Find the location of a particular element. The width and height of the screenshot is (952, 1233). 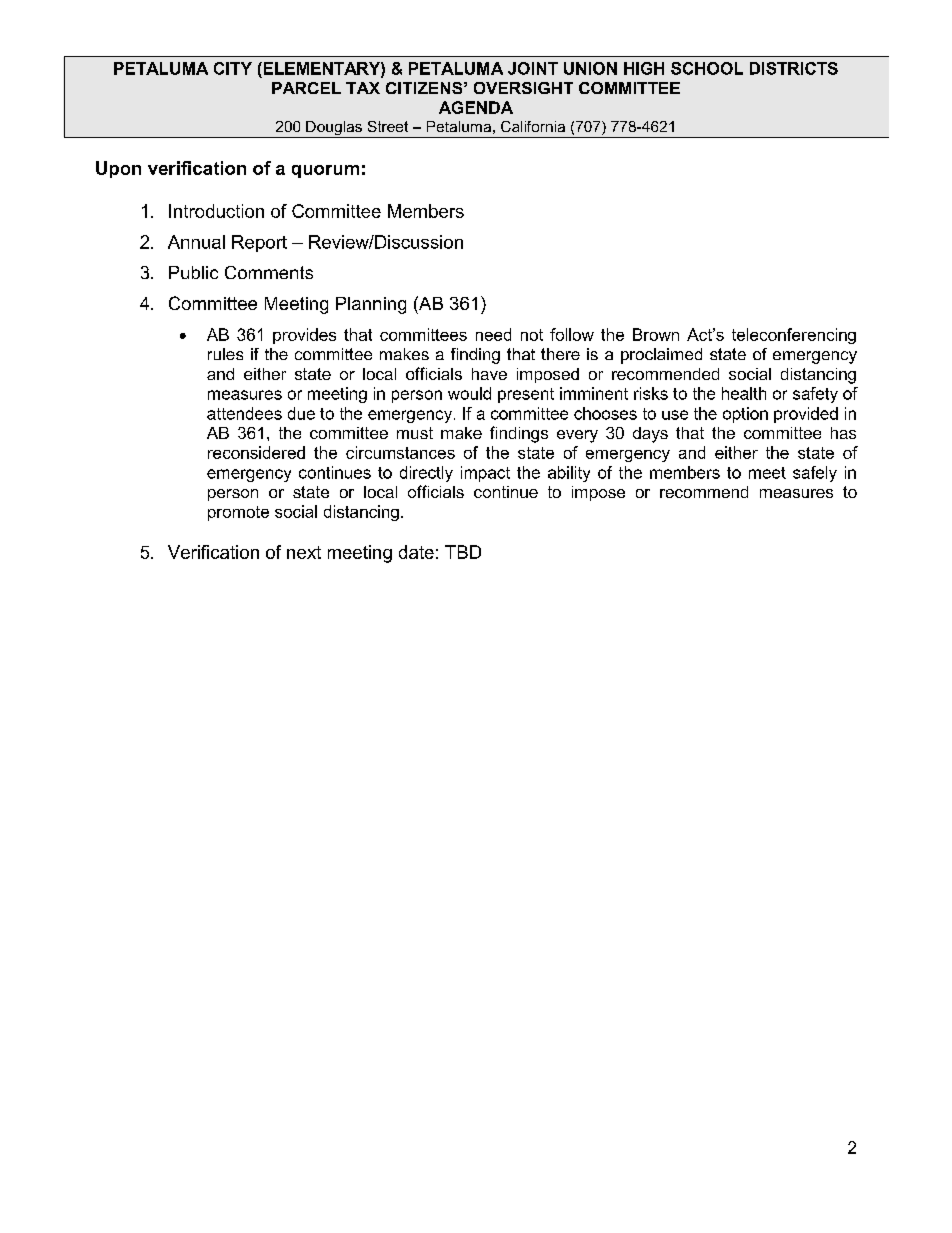

California is located at coordinates (533, 126).
